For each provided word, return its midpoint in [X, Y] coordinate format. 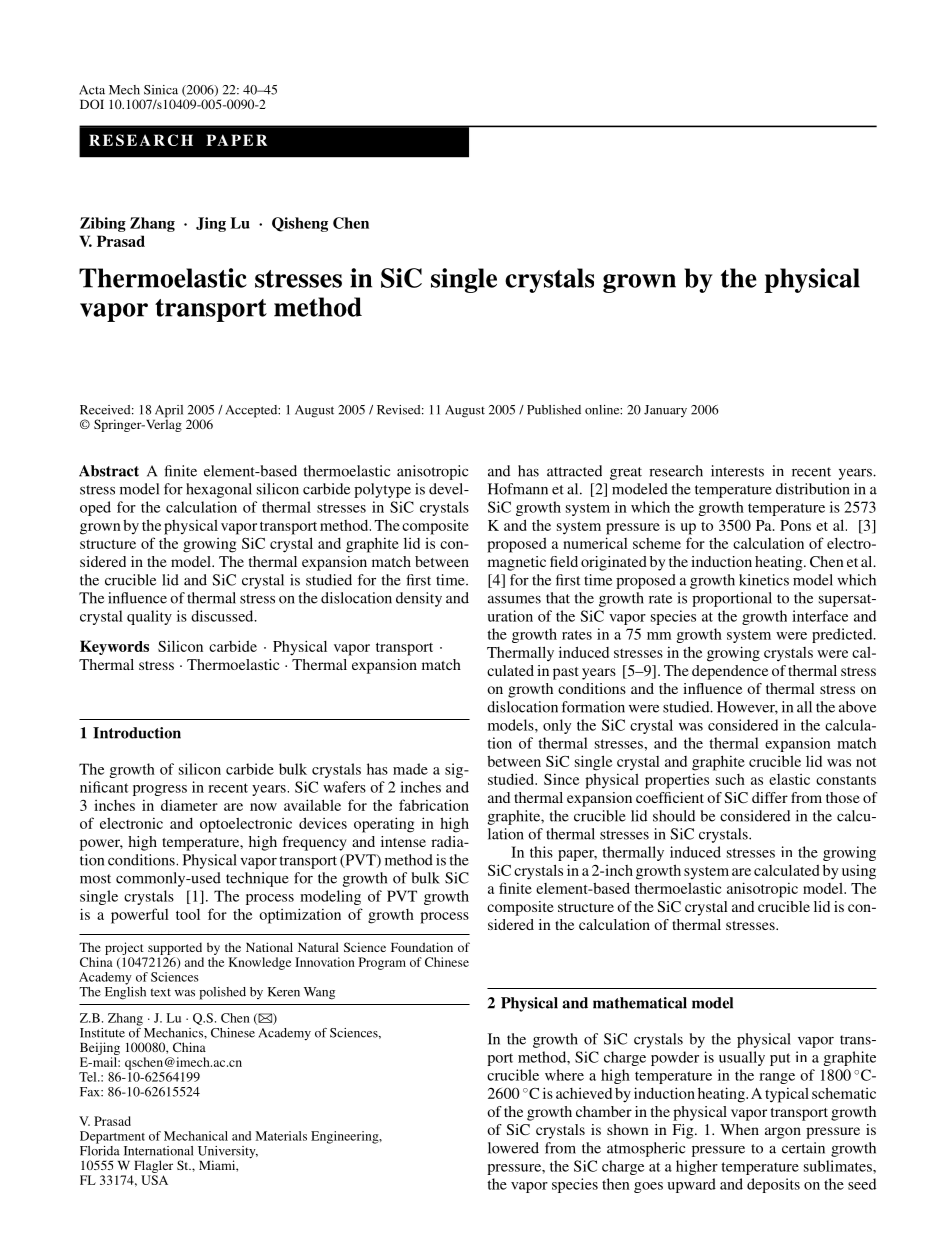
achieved [584, 1093]
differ [770, 797]
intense [403, 841]
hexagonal [219, 490]
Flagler [153, 1166]
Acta [92, 90]
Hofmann [518, 489]
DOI [92, 104]
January [665, 411]
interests [737, 471]
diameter [189, 805]
